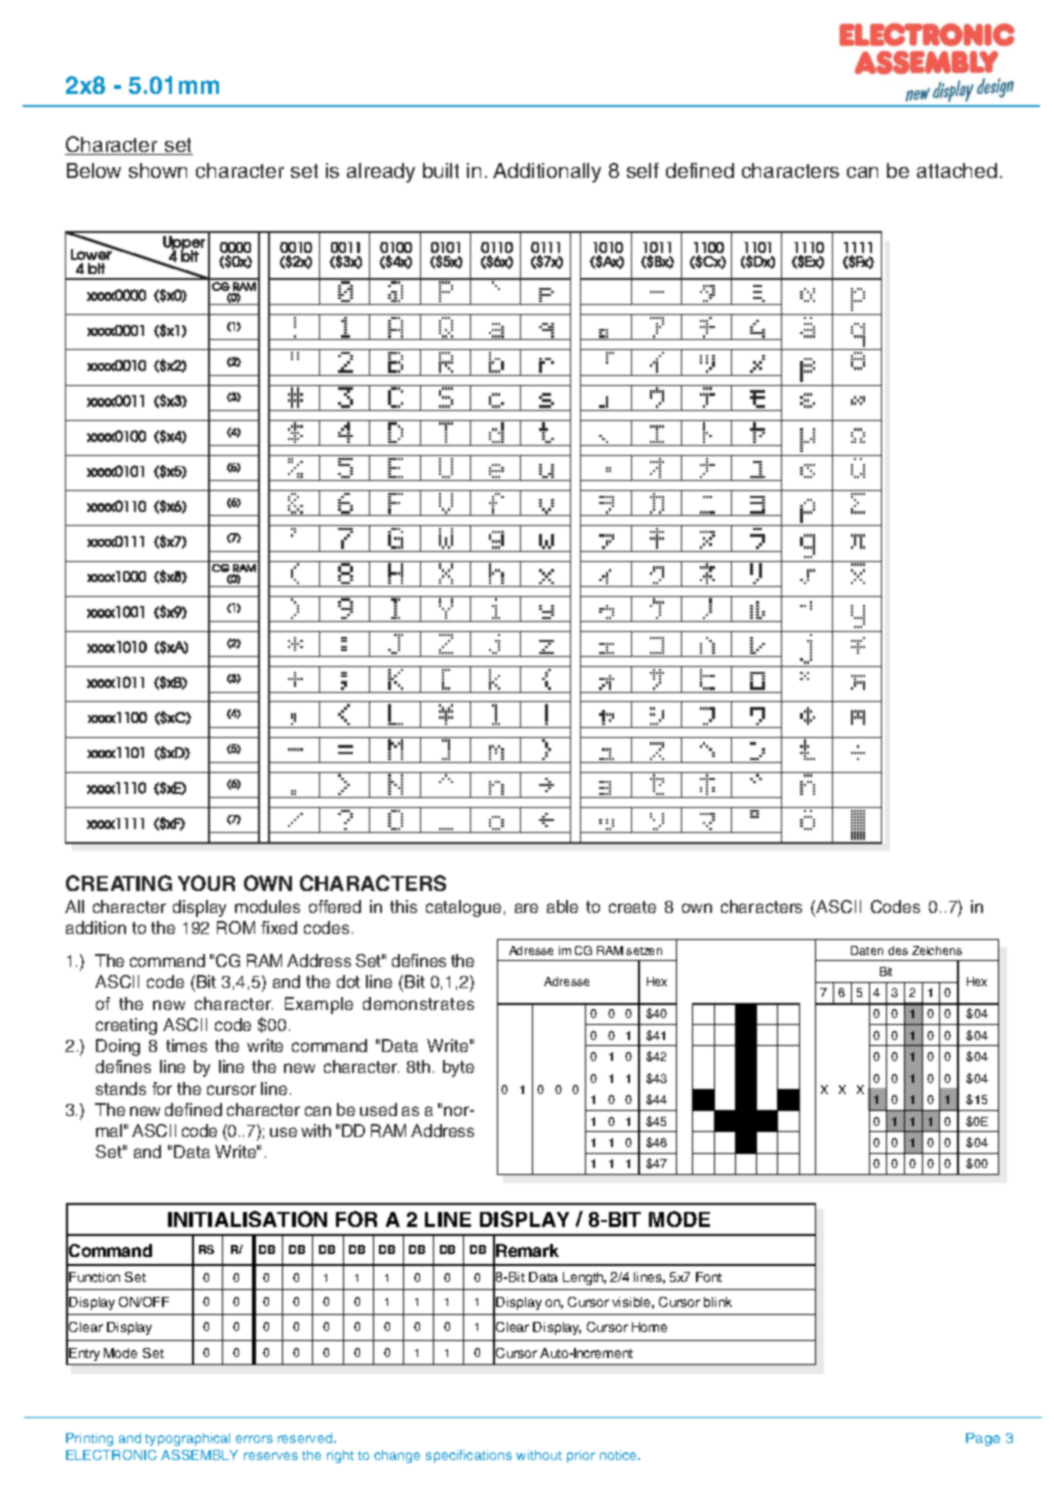  What do you see at coordinates (158, 170) in the image?
I see `shown` at bounding box center [158, 170].
